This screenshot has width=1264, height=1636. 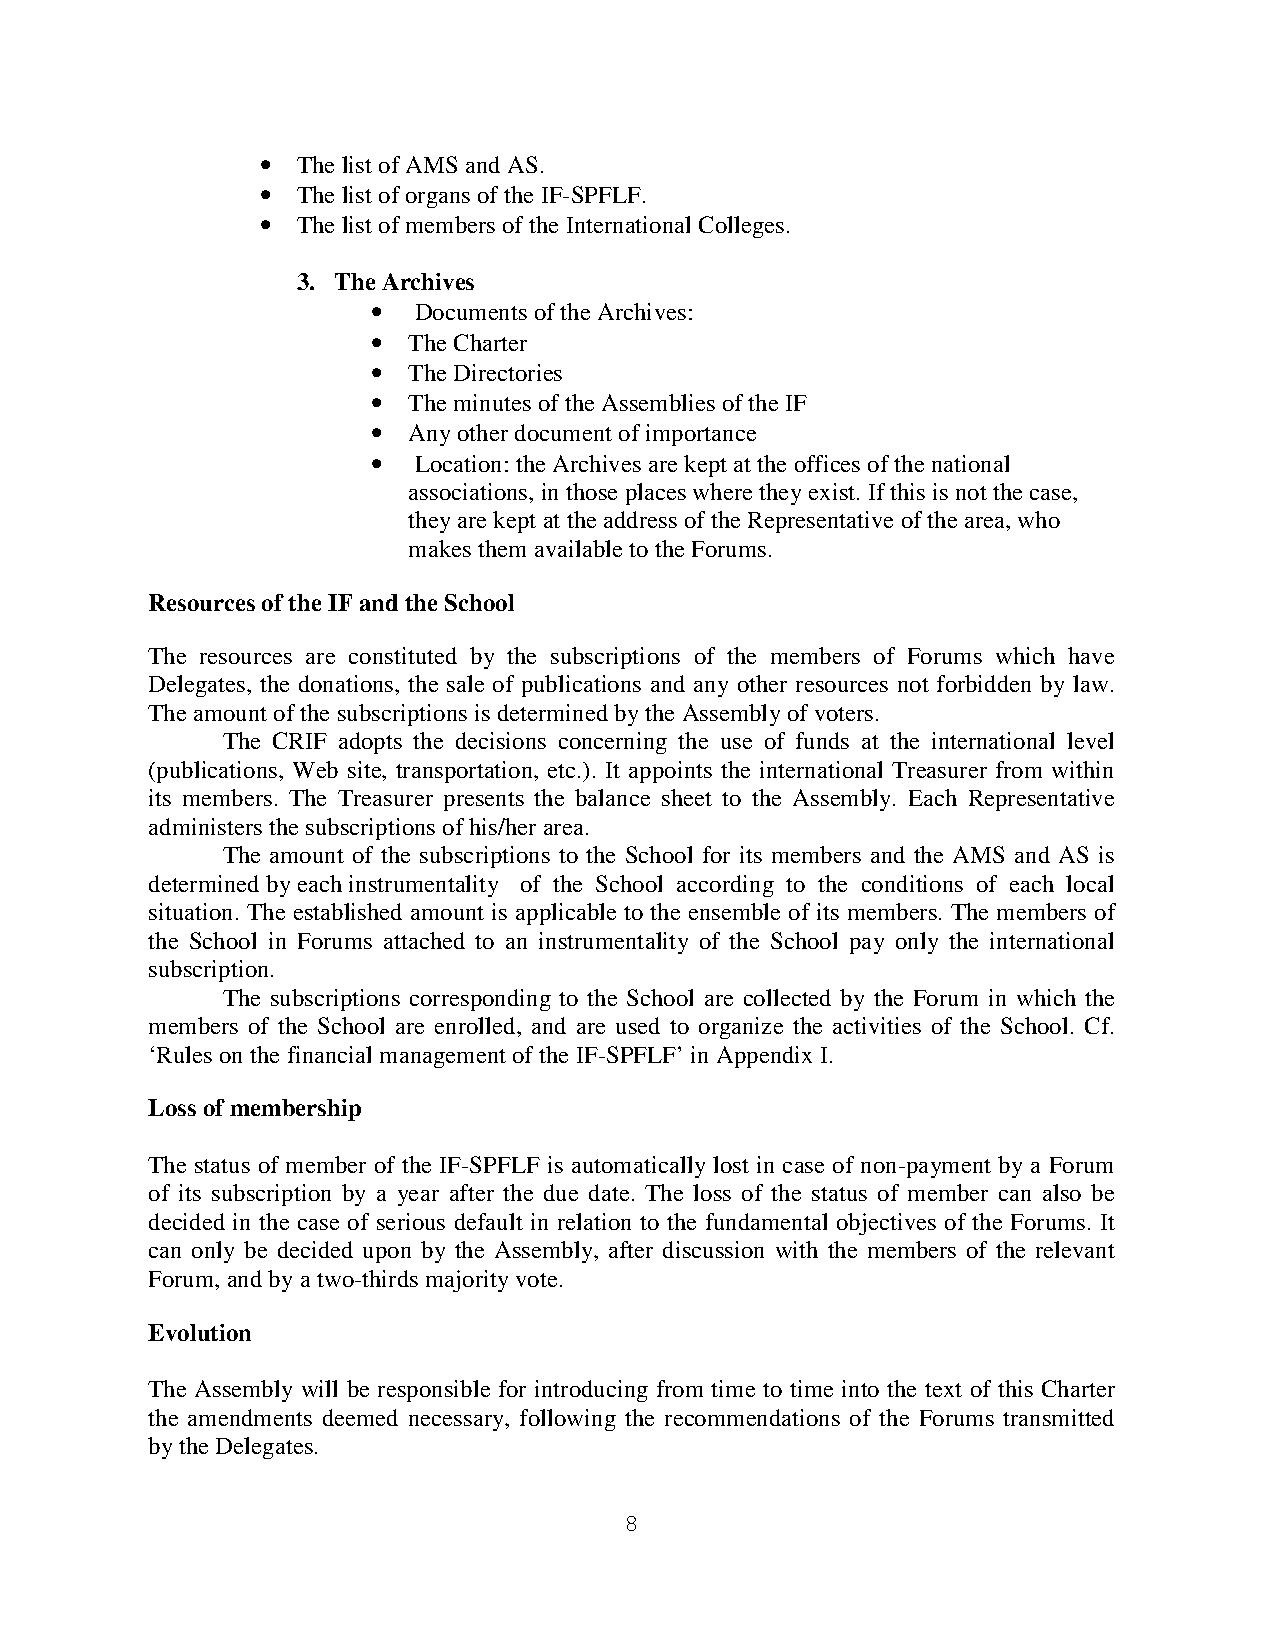 What do you see at coordinates (741, 227) in the screenshot?
I see `Colleges` at bounding box center [741, 227].
